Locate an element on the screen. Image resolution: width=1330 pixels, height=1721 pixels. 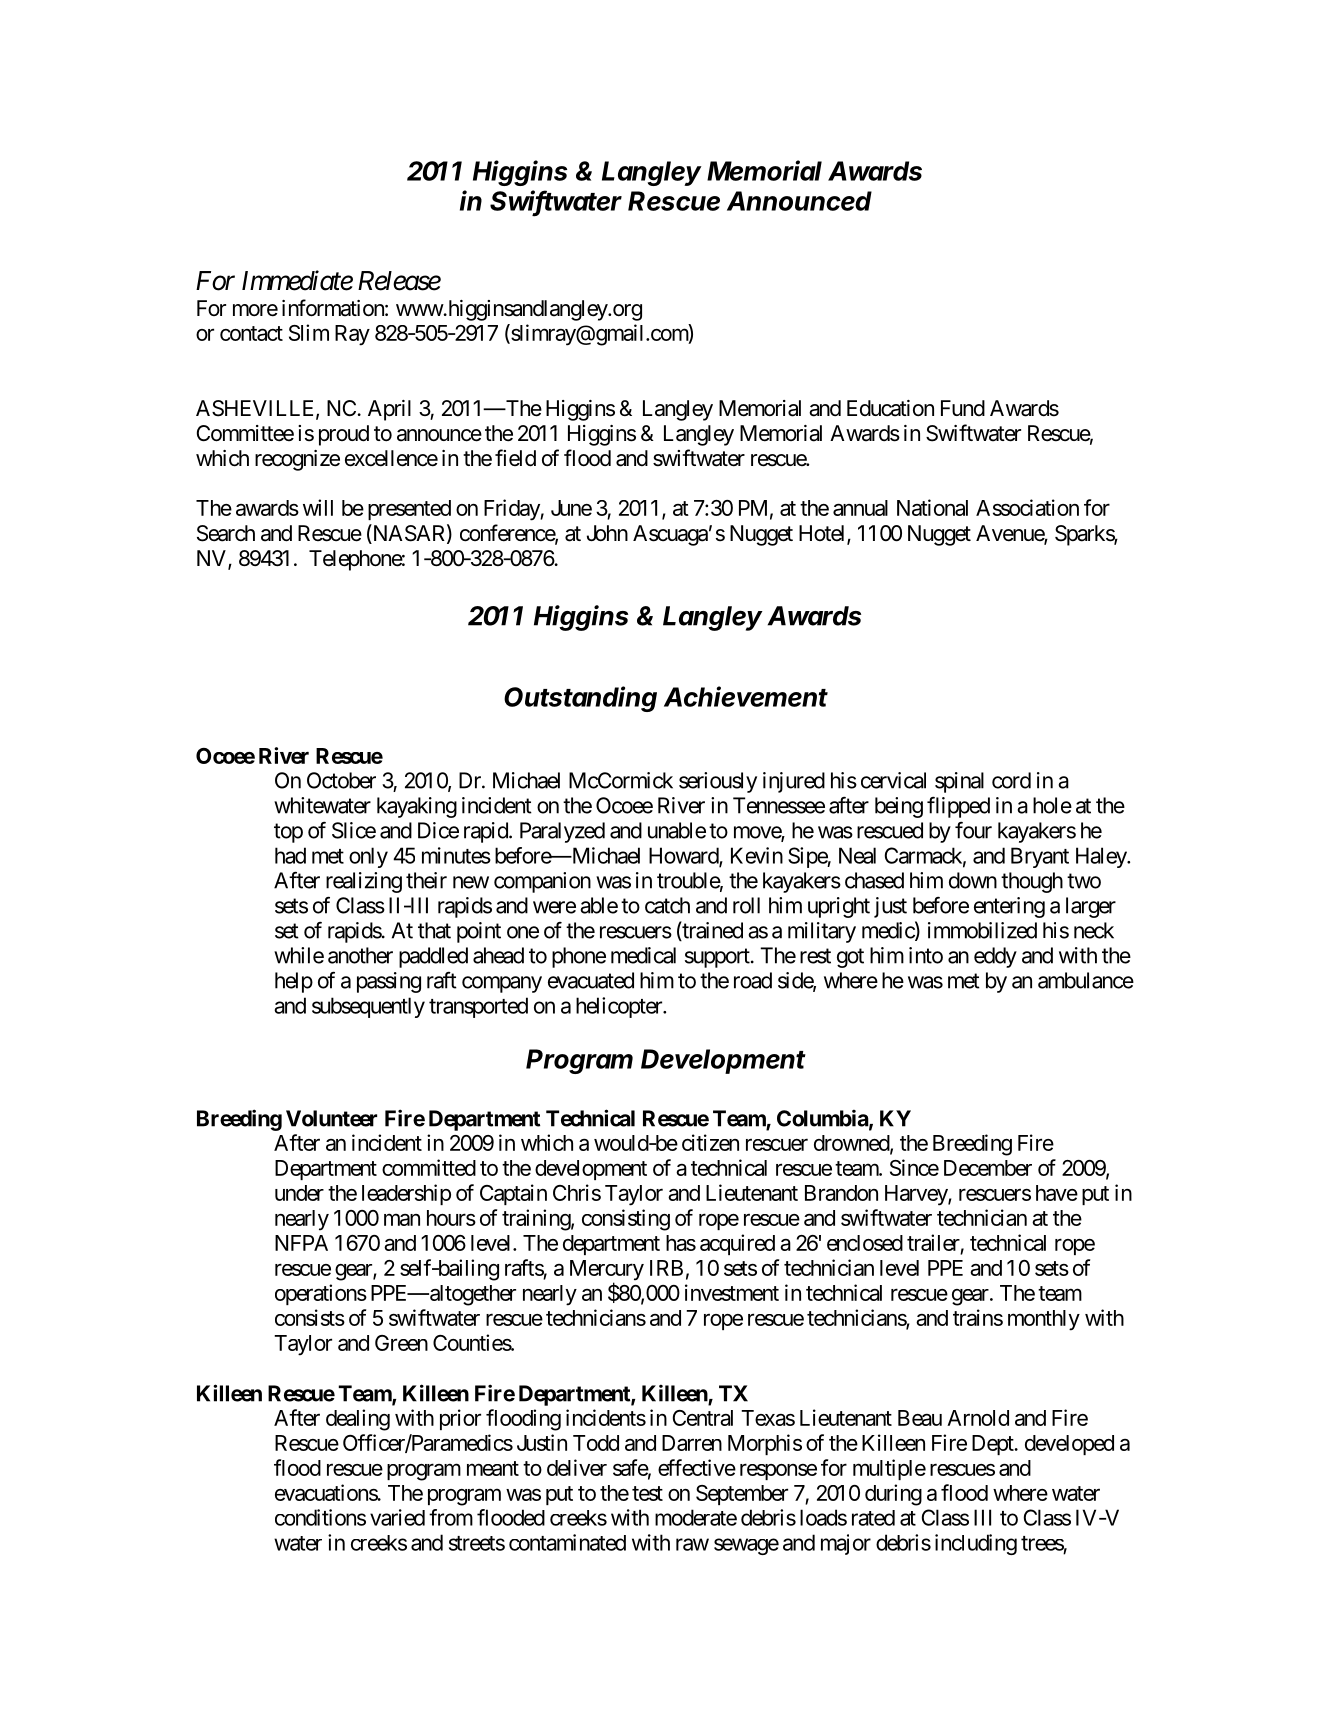
immobilized is located at coordinates (982, 930).
